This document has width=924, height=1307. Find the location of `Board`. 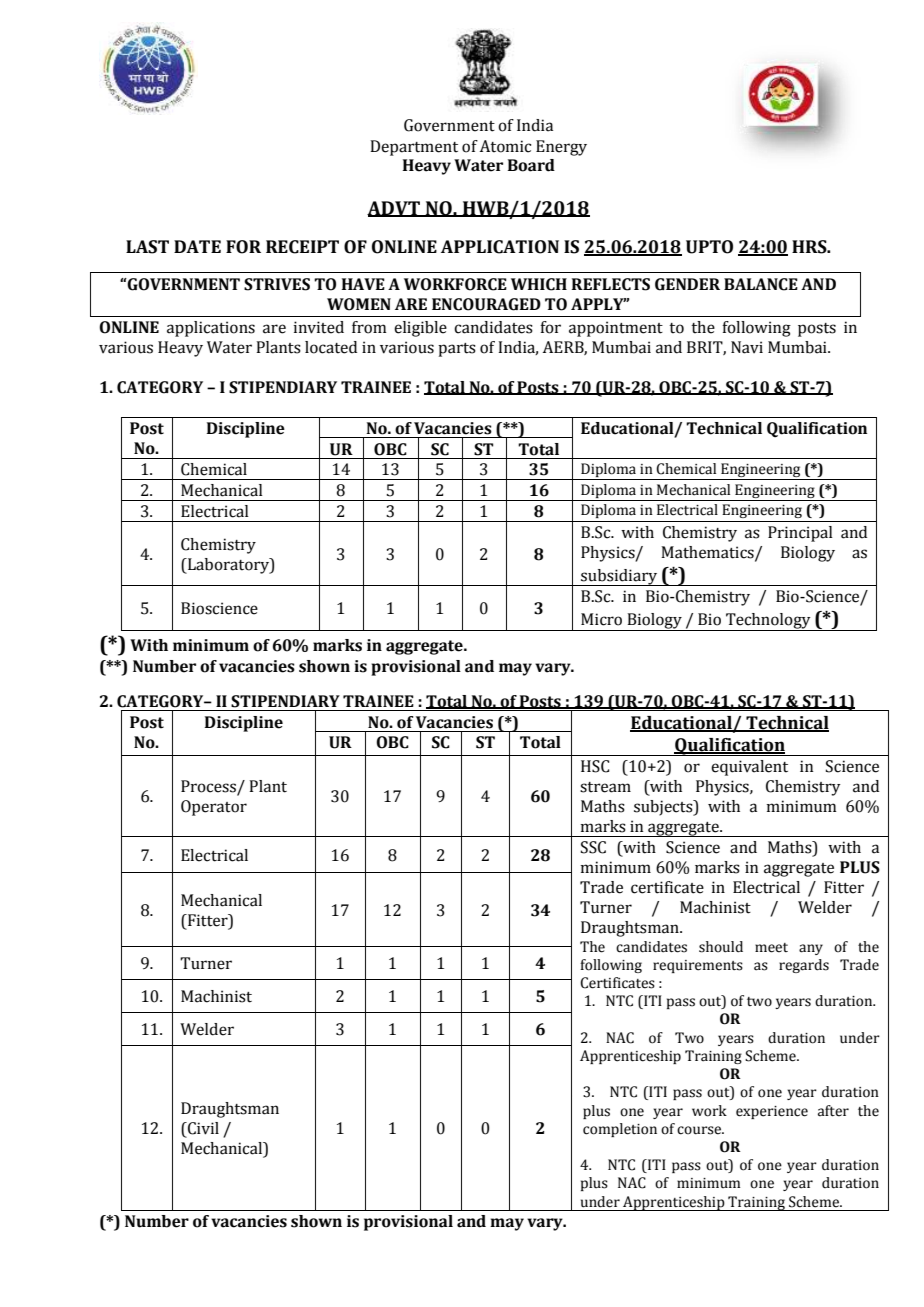

Board is located at coordinates (531, 165).
